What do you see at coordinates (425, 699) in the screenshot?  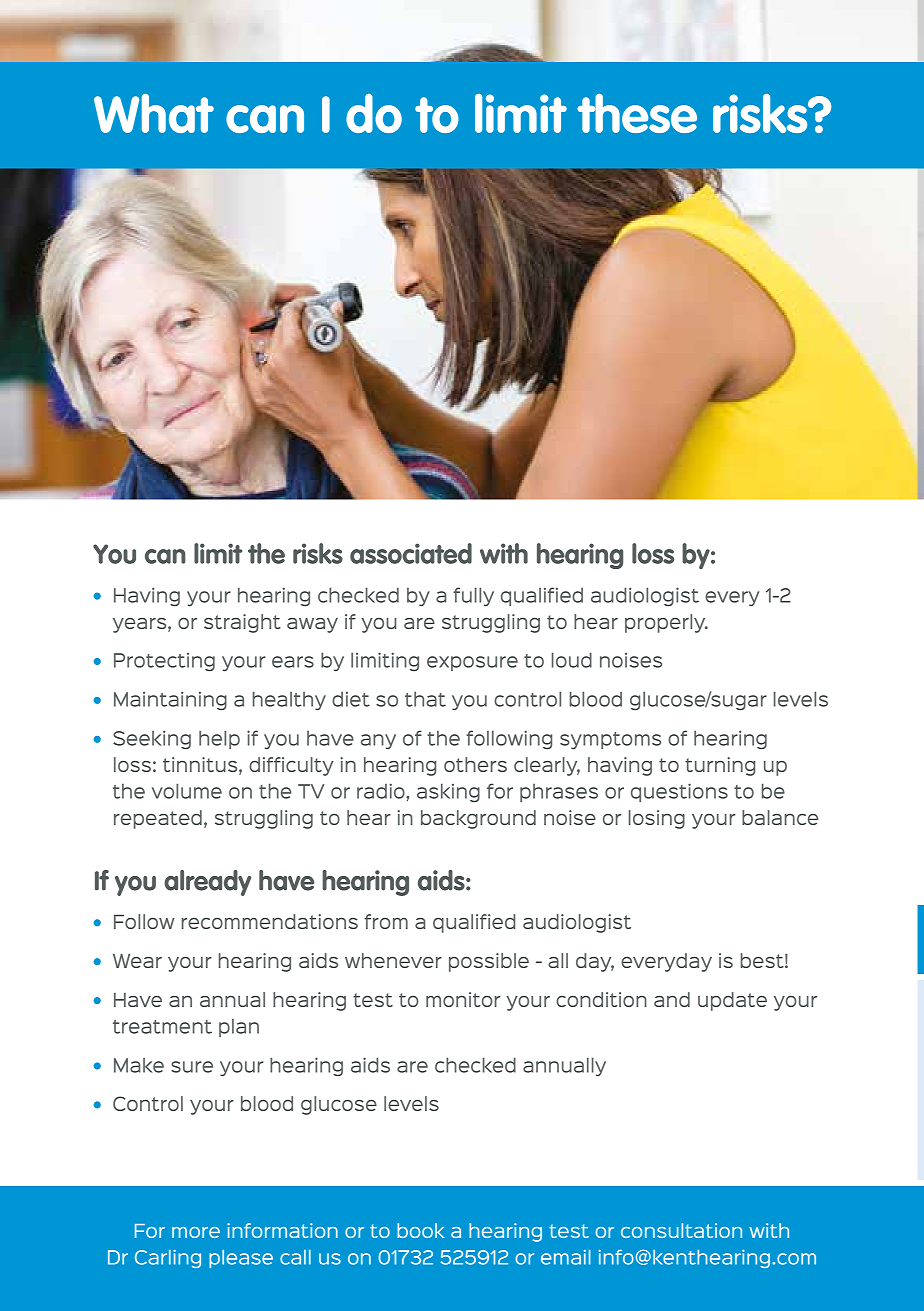 I see `that` at bounding box center [425, 699].
